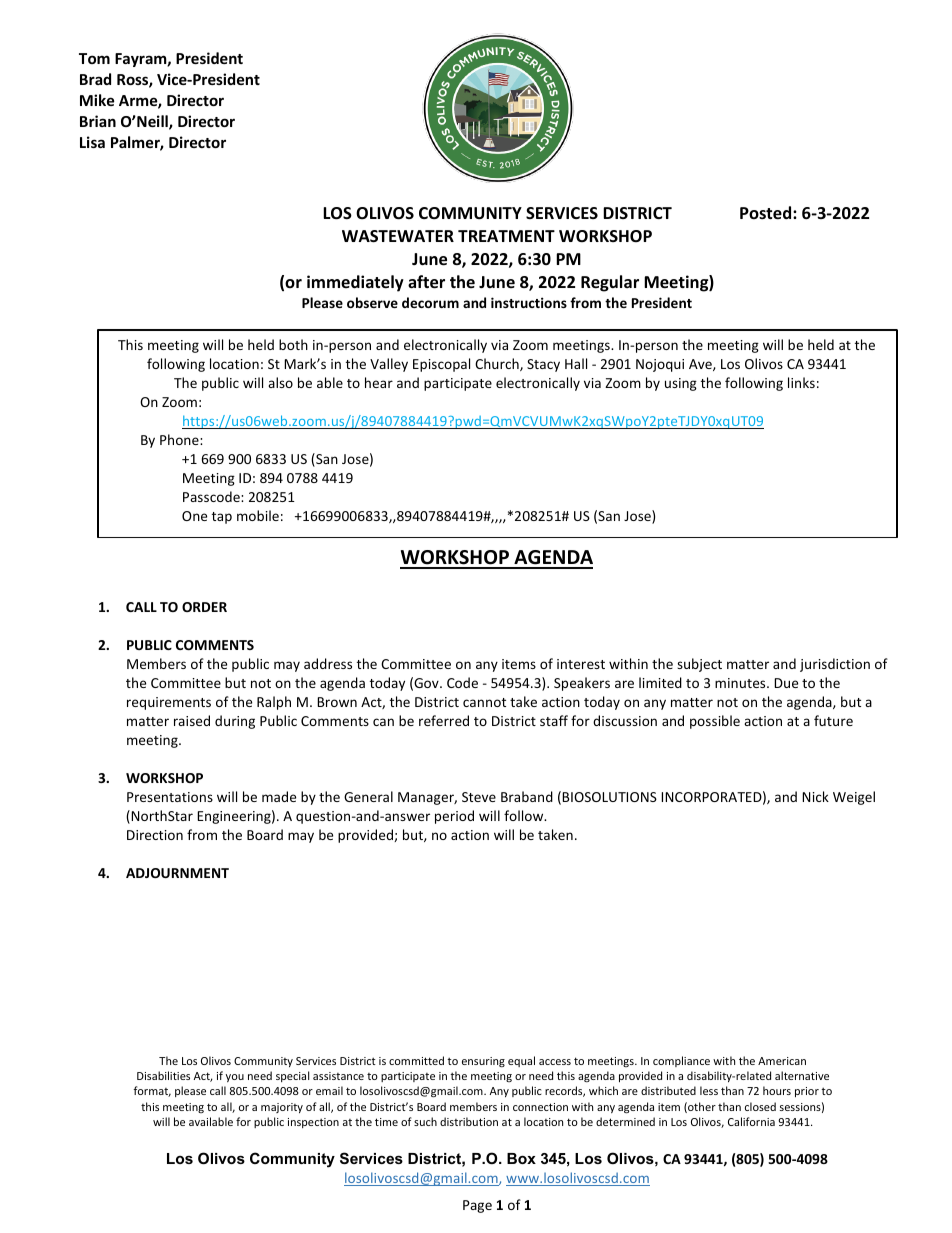  What do you see at coordinates (477, 1206) in the image?
I see `Page` at bounding box center [477, 1206].
